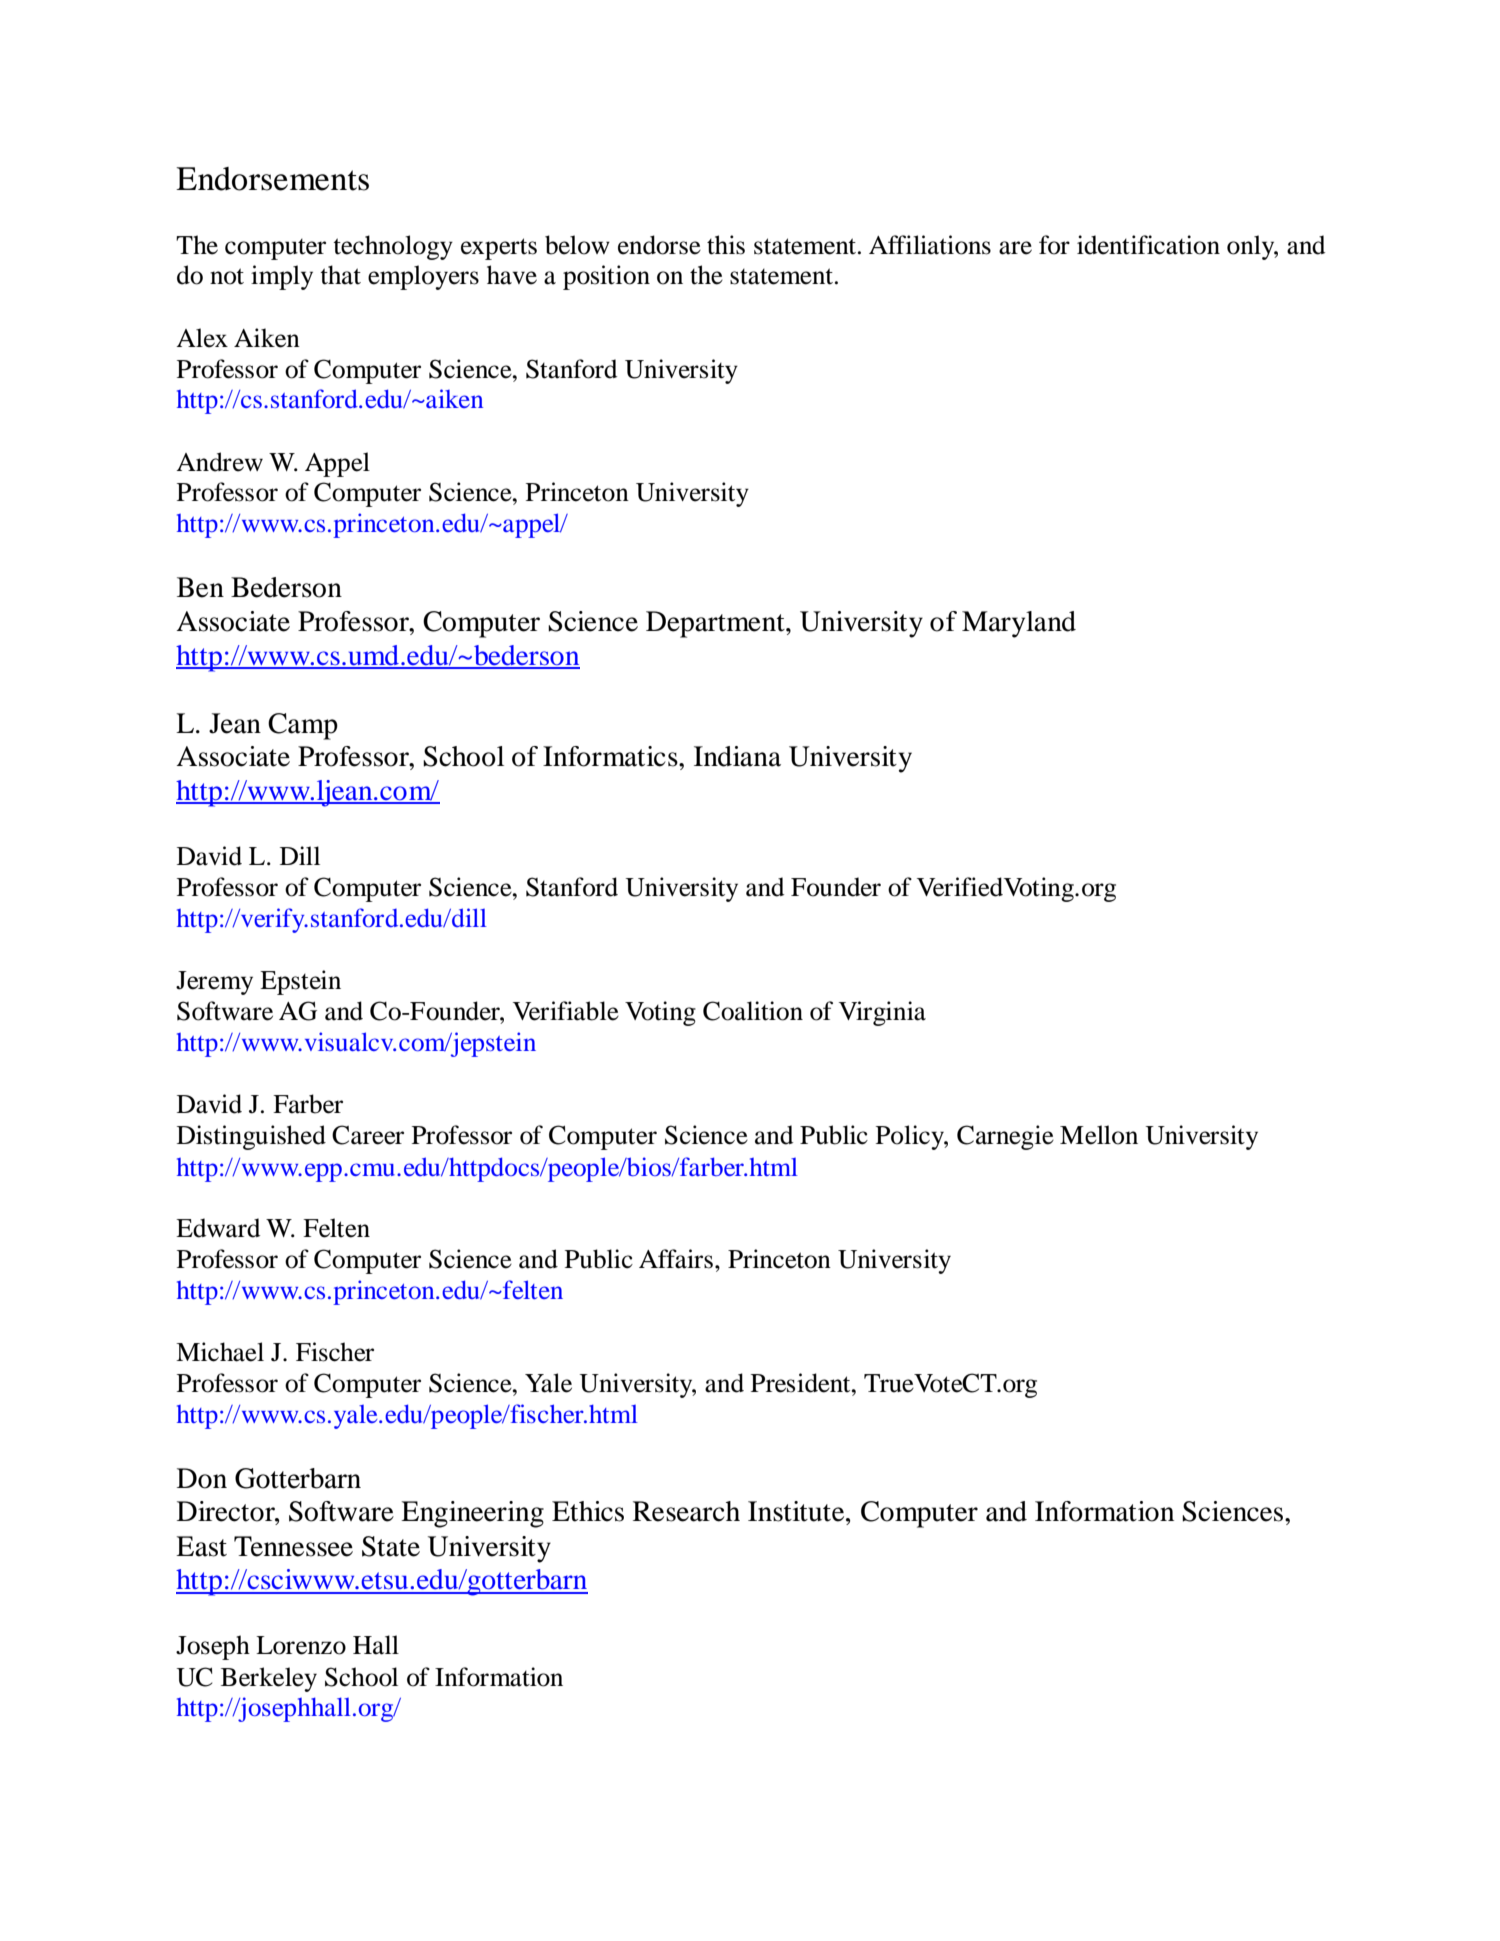 Image resolution: width=1500 pixels, height=1941 pixels. What do you see at coordinates (1019, 624) in the screenshot?
I see `Maryland` at bounding box center [1019, 624].
